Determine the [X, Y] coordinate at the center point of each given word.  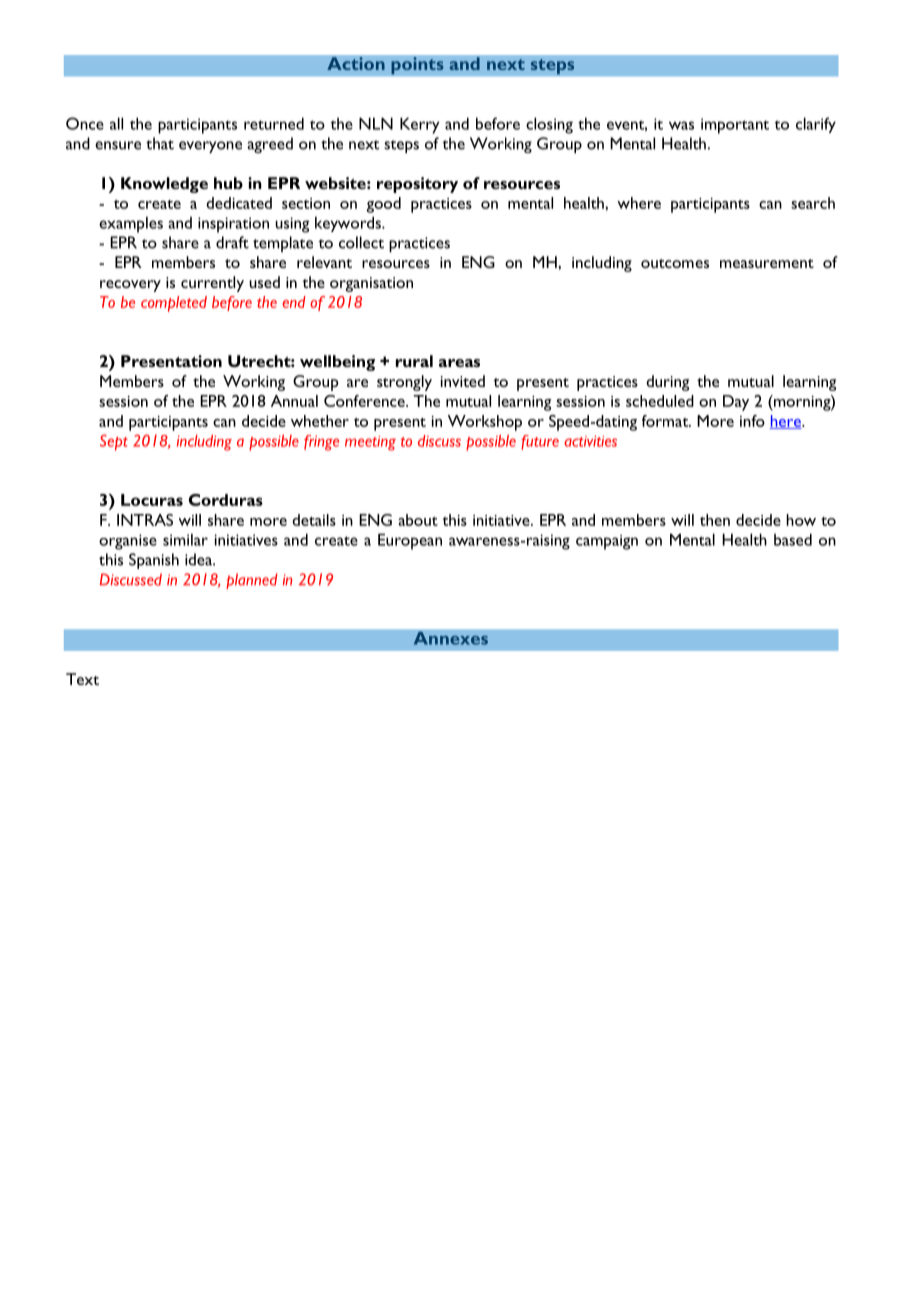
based [793, 539]
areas [459, 363]
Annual [294, 401]
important [735, 126]
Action [356, 64]
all [116, 123]
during [667, 383]
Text [82, 679]
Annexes [450, 638]
